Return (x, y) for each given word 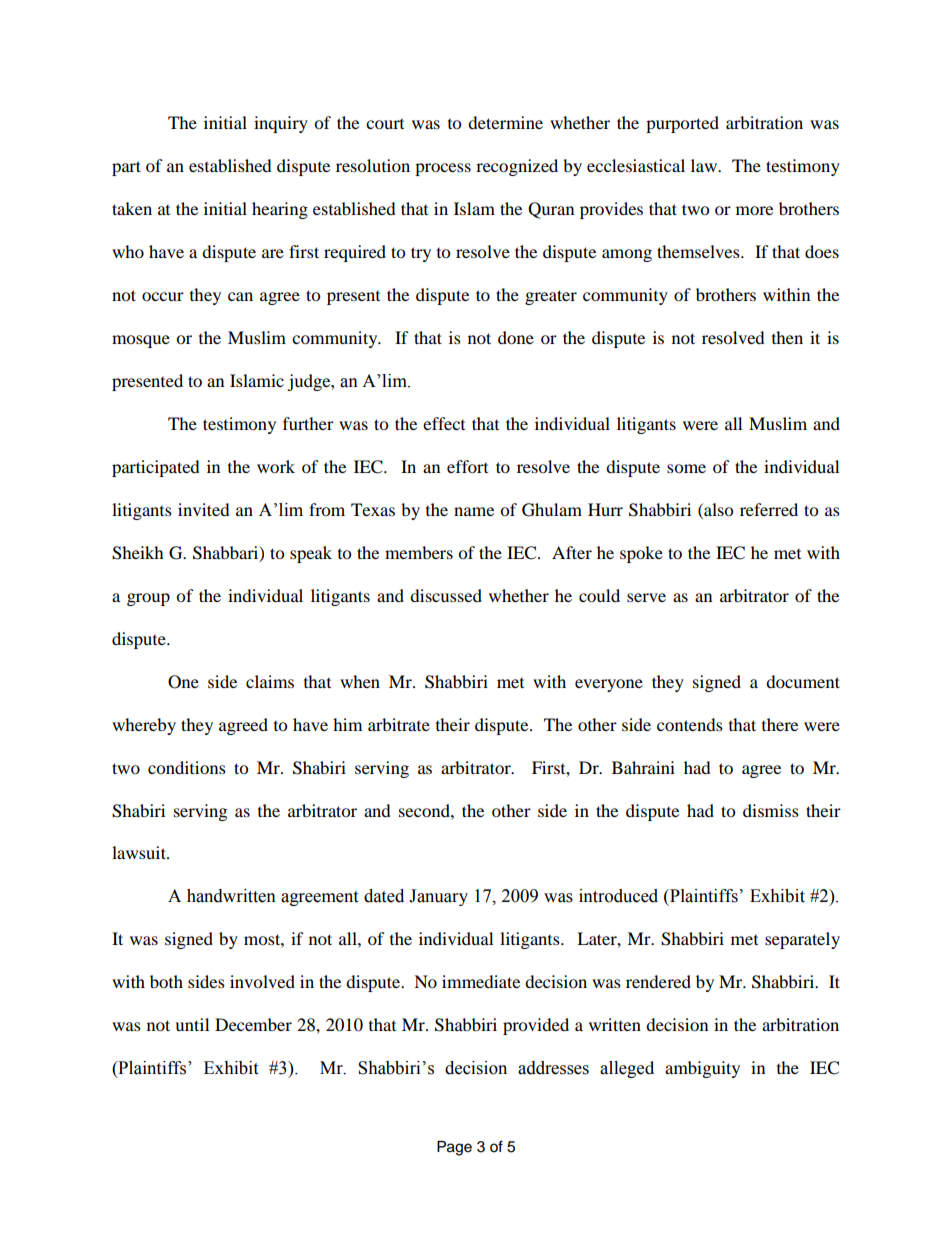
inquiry (281, 124)
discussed (446, 595)
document (803, 681)
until (192, 1024)
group (148, 599)
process (443, 169)
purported (682, 124)
